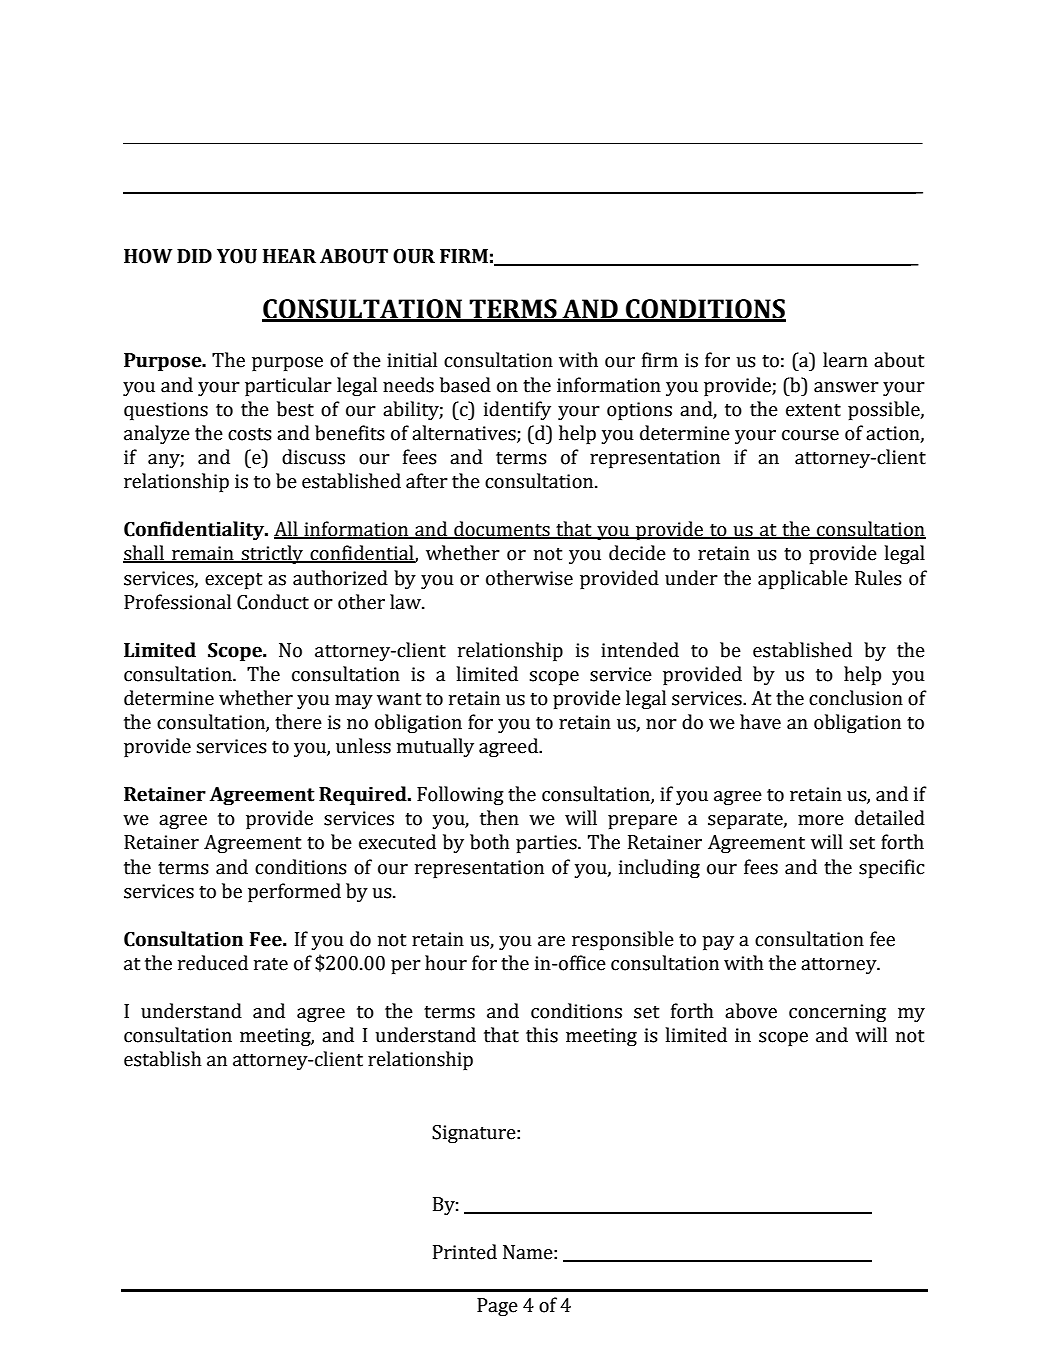  I want to click on DID, so click(194, 256).
